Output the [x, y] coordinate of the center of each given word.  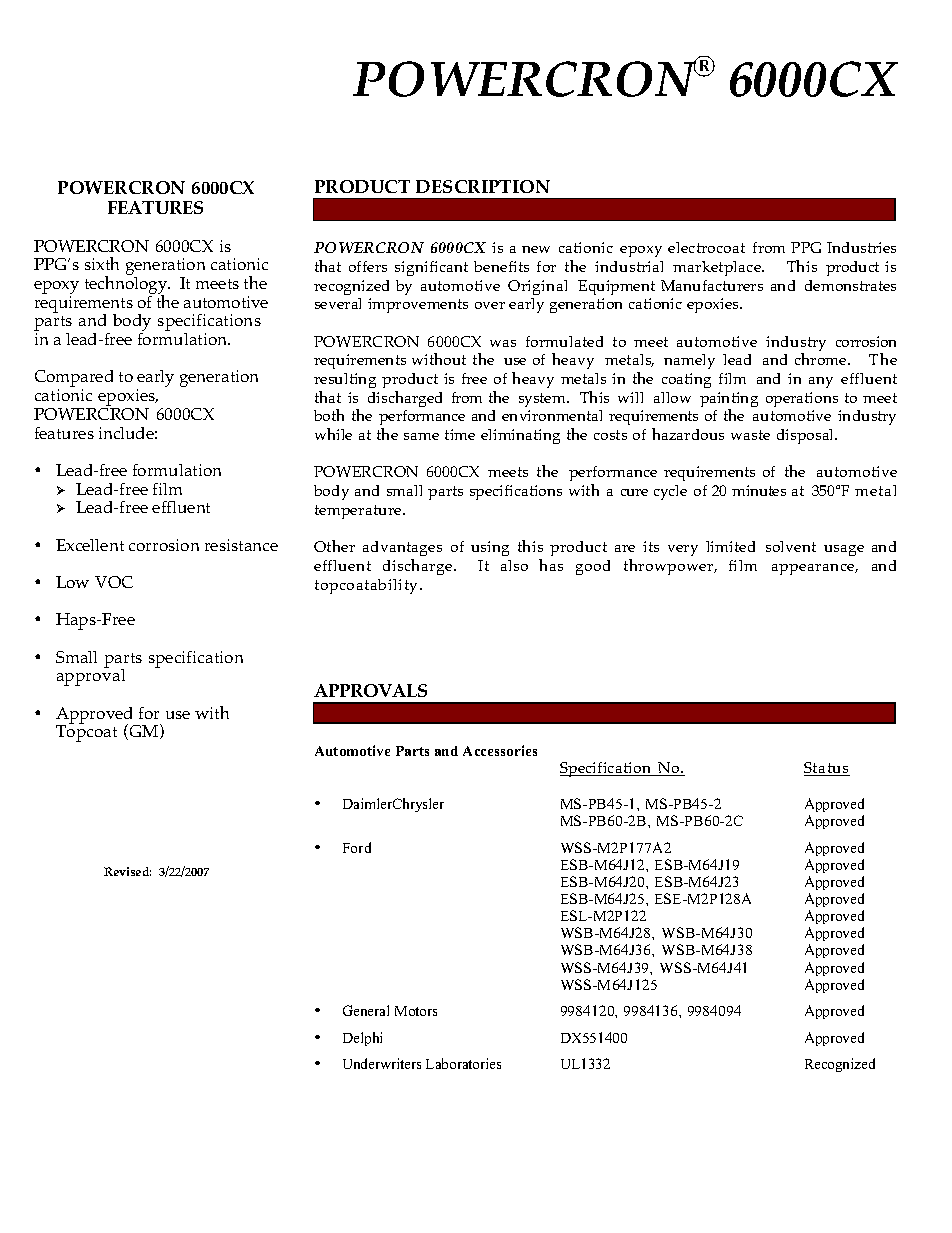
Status [827, 769]
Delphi [362, 1039]
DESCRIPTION [483, 186]
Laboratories [463, 1063]
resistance [241, 545]
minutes [759, 490]
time [460, 434]
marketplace [718, 268]
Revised [127, 871]
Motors [416, 1011]
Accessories [500, 750]
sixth [102, 263]
